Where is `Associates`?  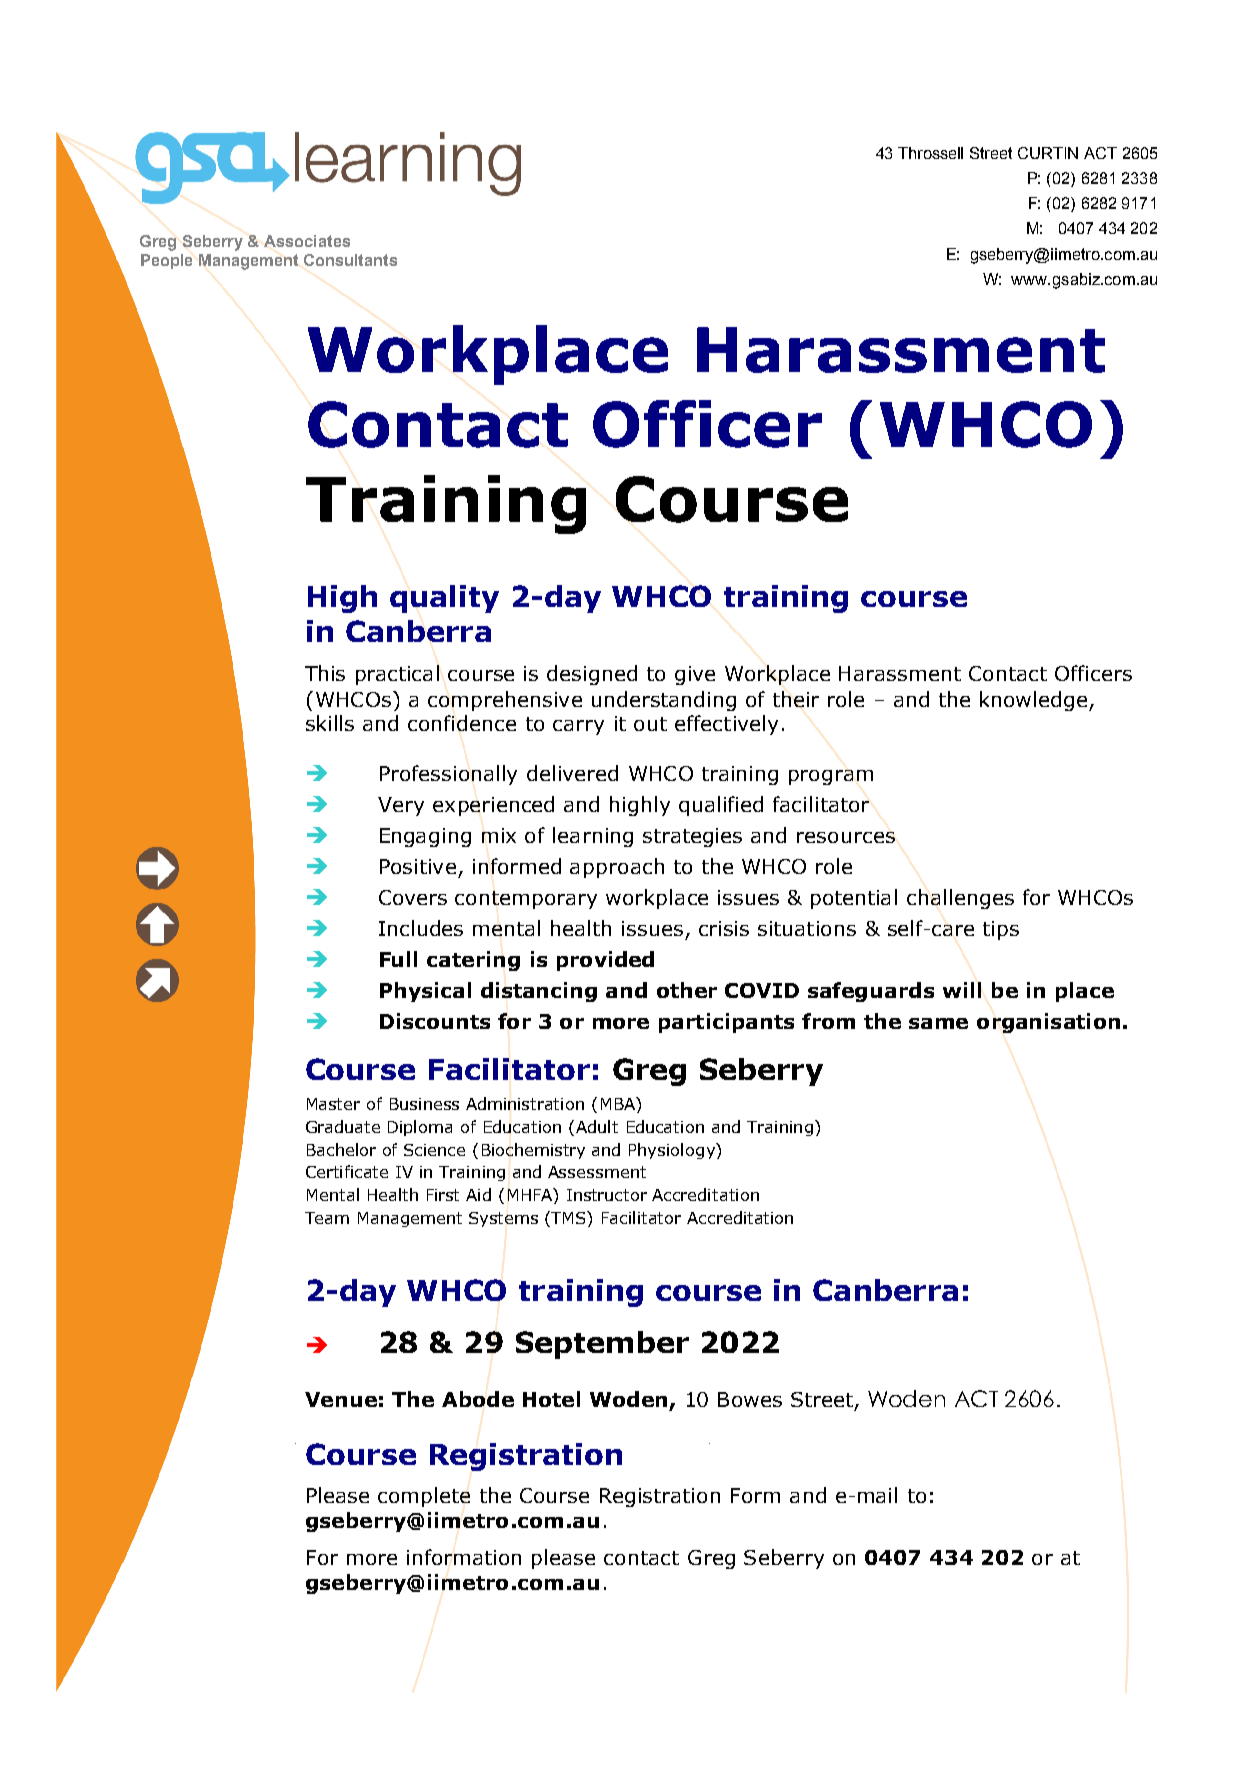 Associates is located at coordinates (307, 241).
